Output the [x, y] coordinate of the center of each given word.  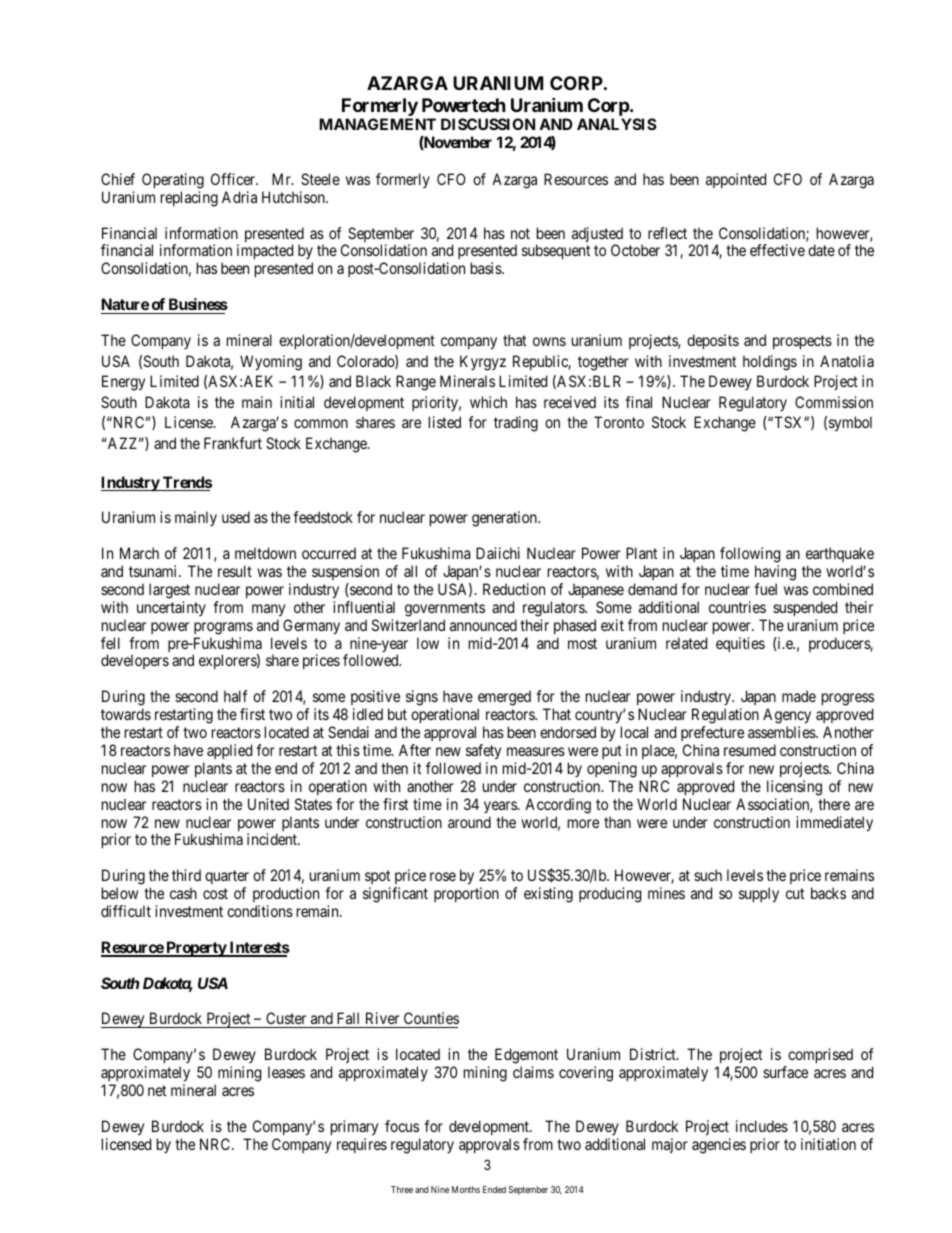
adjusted [597, 236]
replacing [189, 199]
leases [286, 1072]
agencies [719, 1146]
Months [466, 1189]
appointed [736, 180]
